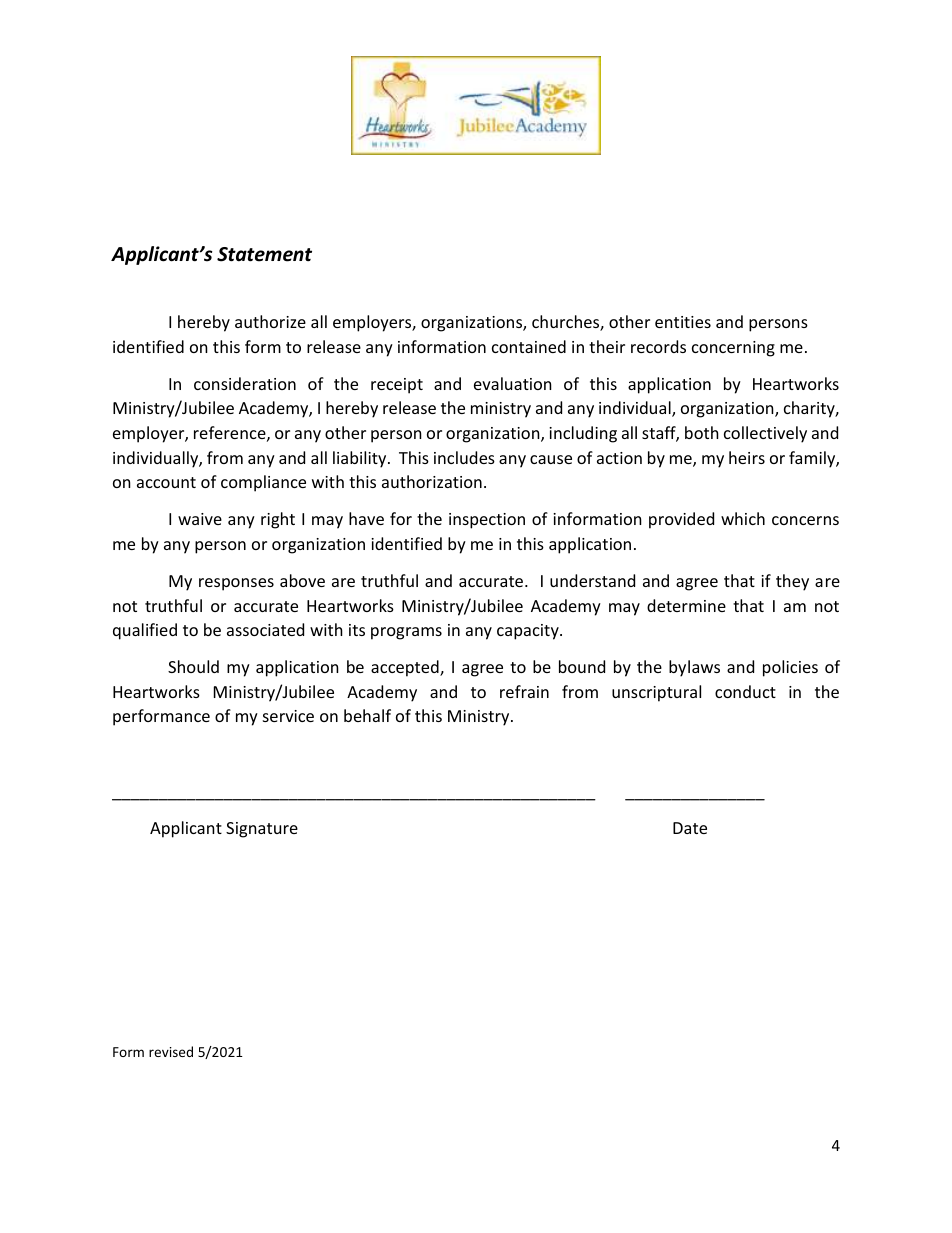 This document has width=952, height=1233. I want to click on Date, so click(690, 828).
